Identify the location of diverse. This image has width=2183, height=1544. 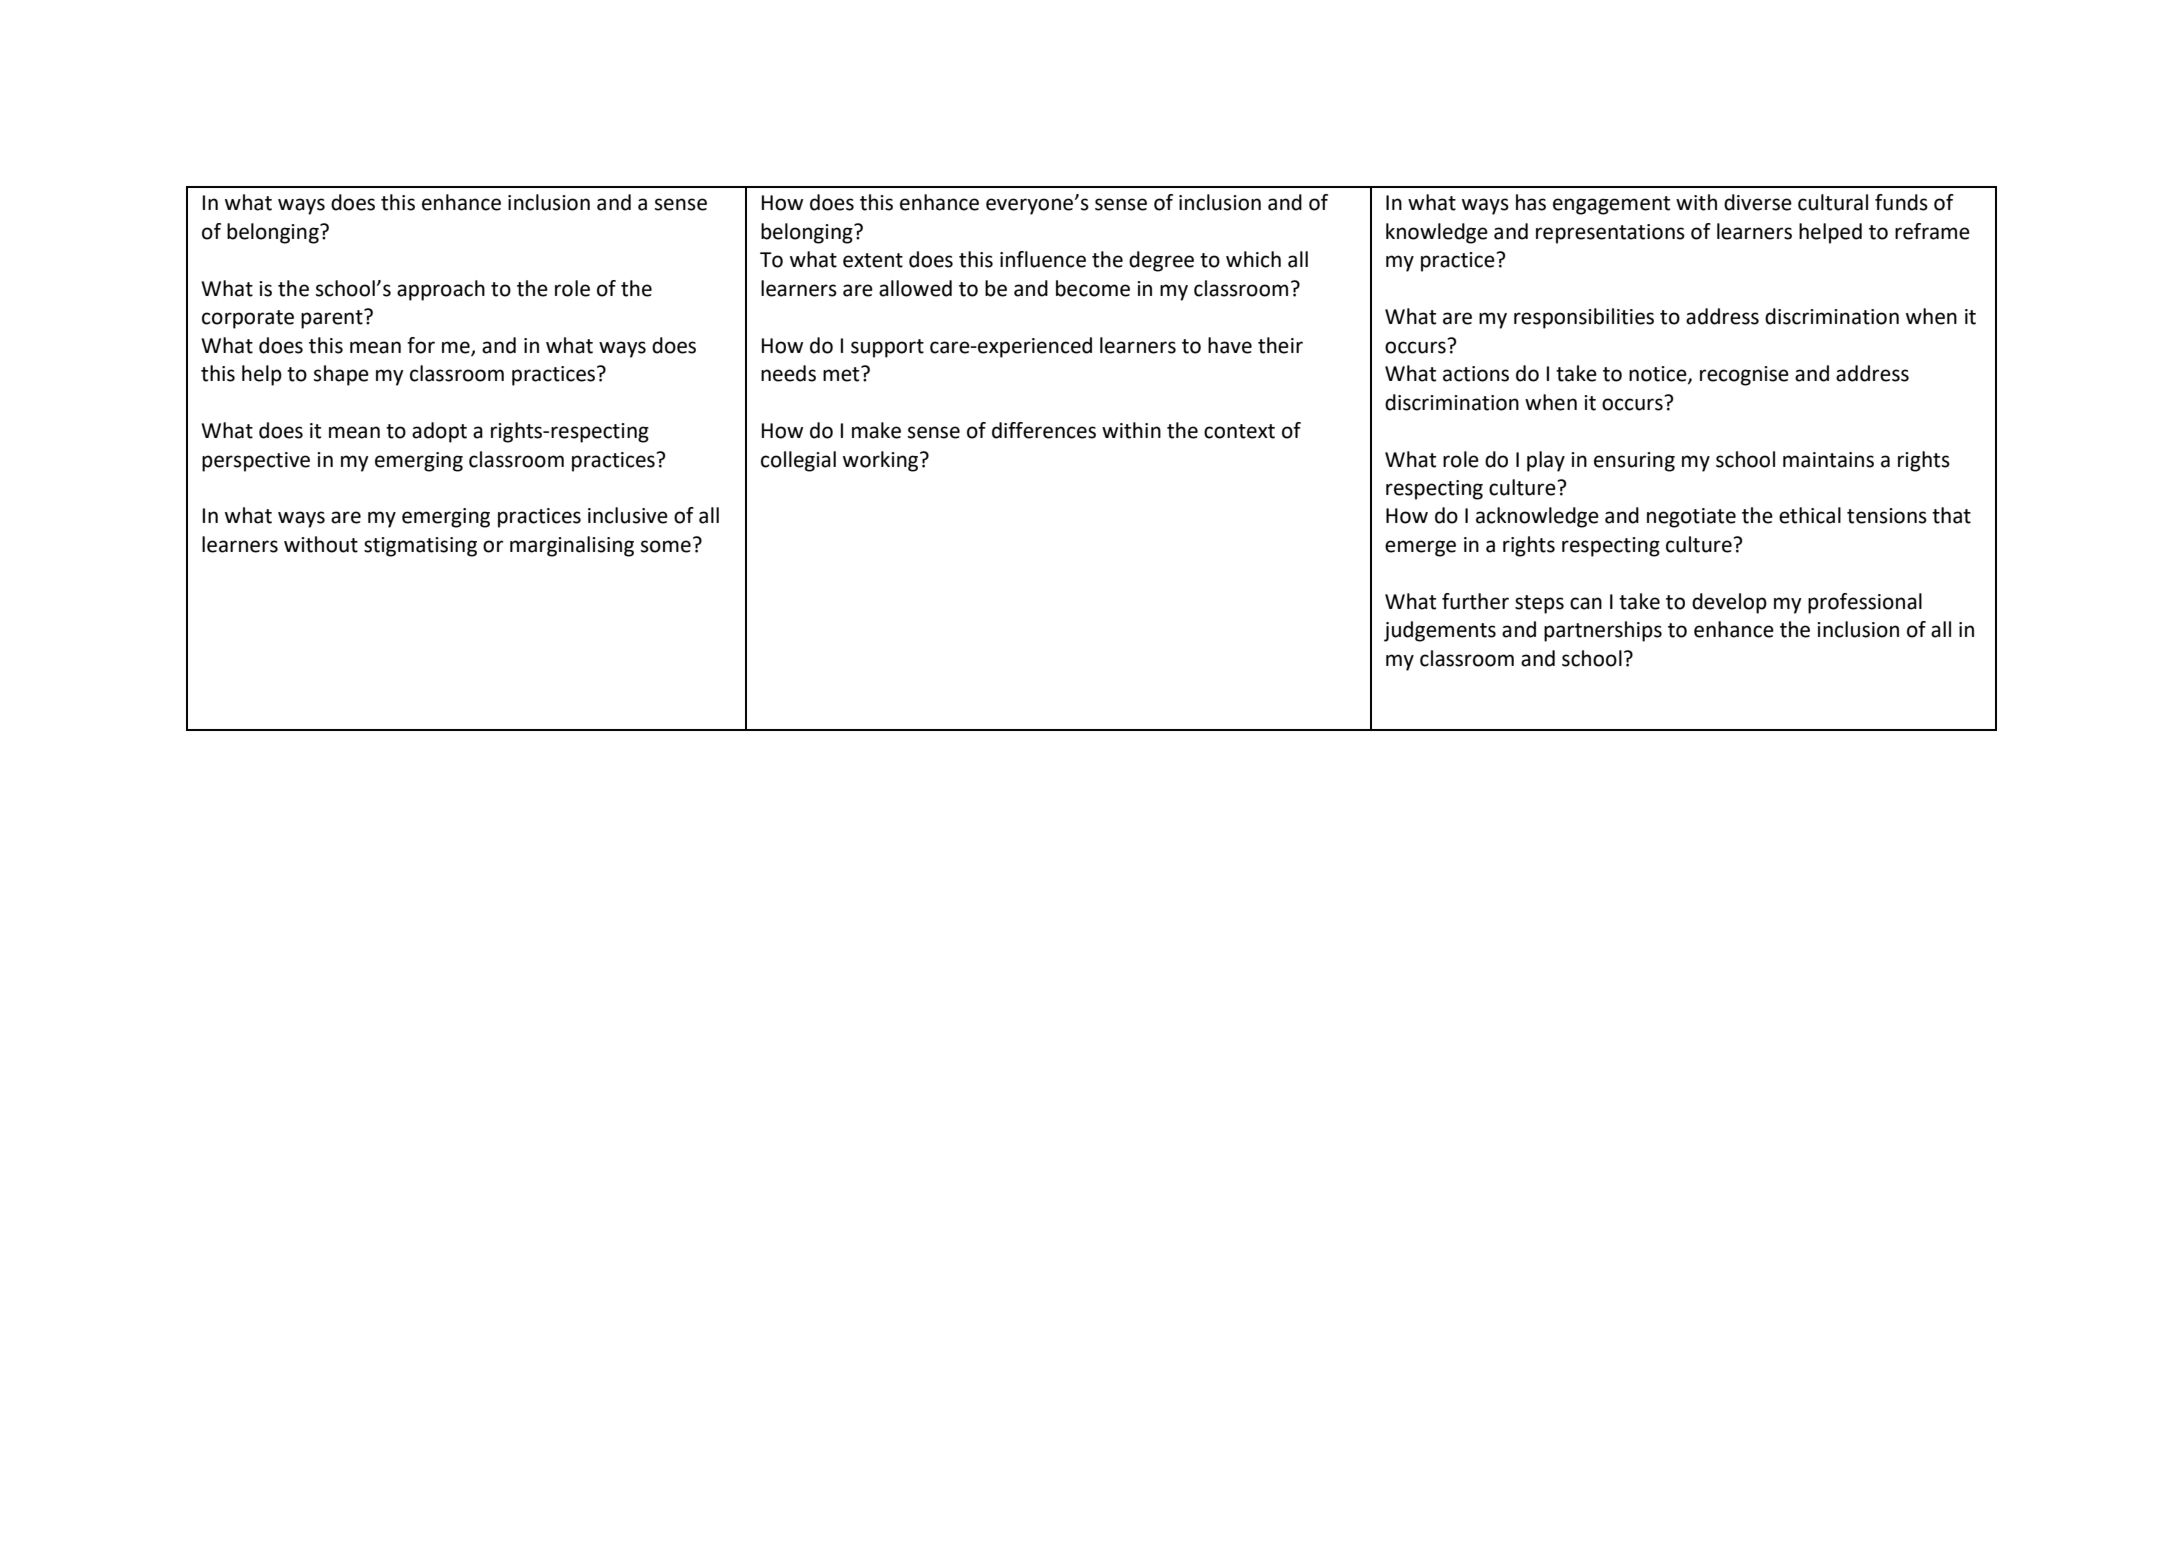
(1758, 202).
